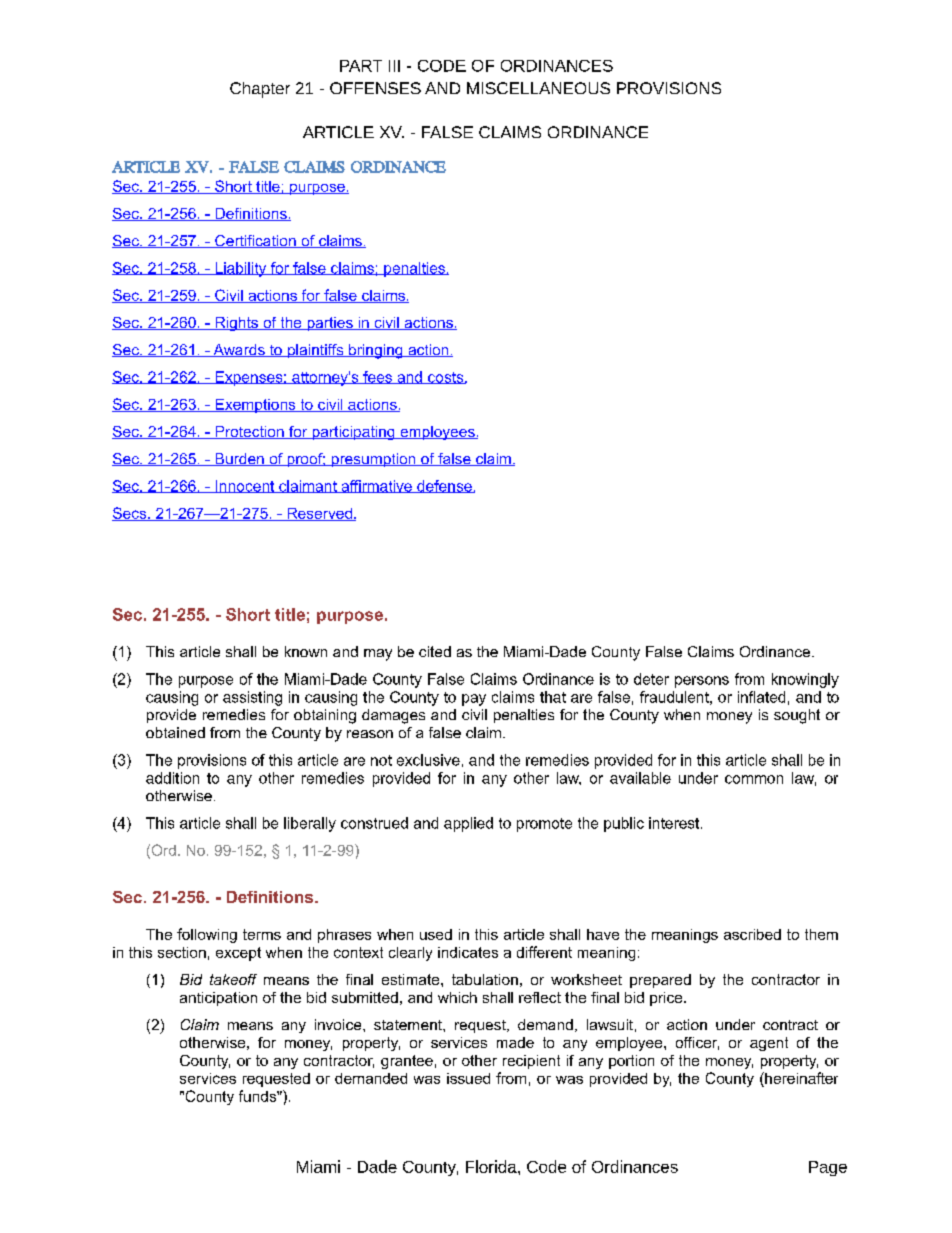  What do you see at coordinates (262, 934) in the screenshot?
I see `terms` at bounding box center [262, 934].
